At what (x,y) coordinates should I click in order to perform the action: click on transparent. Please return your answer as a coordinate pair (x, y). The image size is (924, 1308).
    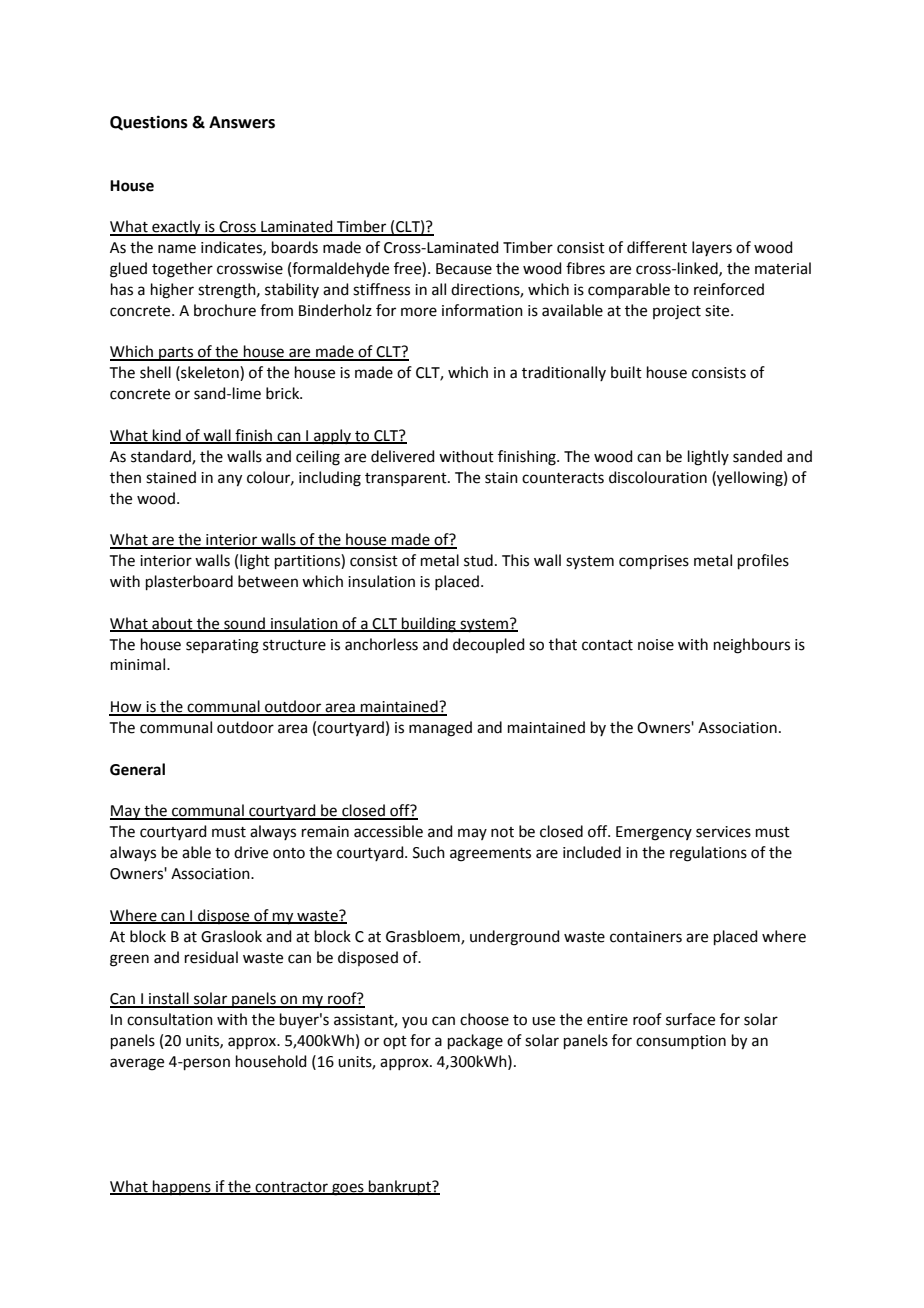
    Looking at the image, I should click on (407, 479).
